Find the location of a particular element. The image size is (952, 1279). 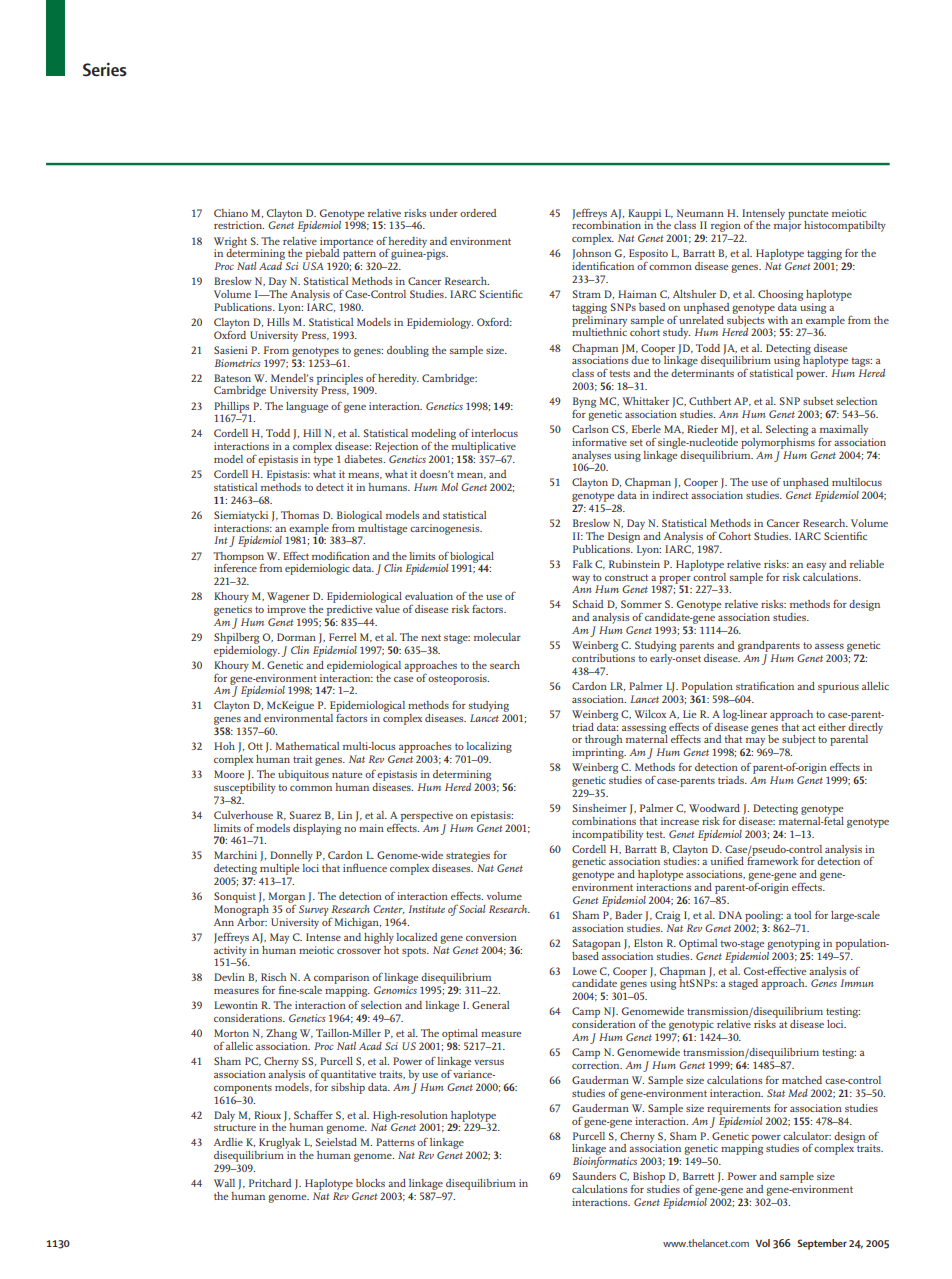

Series is located at coordinates (105, 69).
